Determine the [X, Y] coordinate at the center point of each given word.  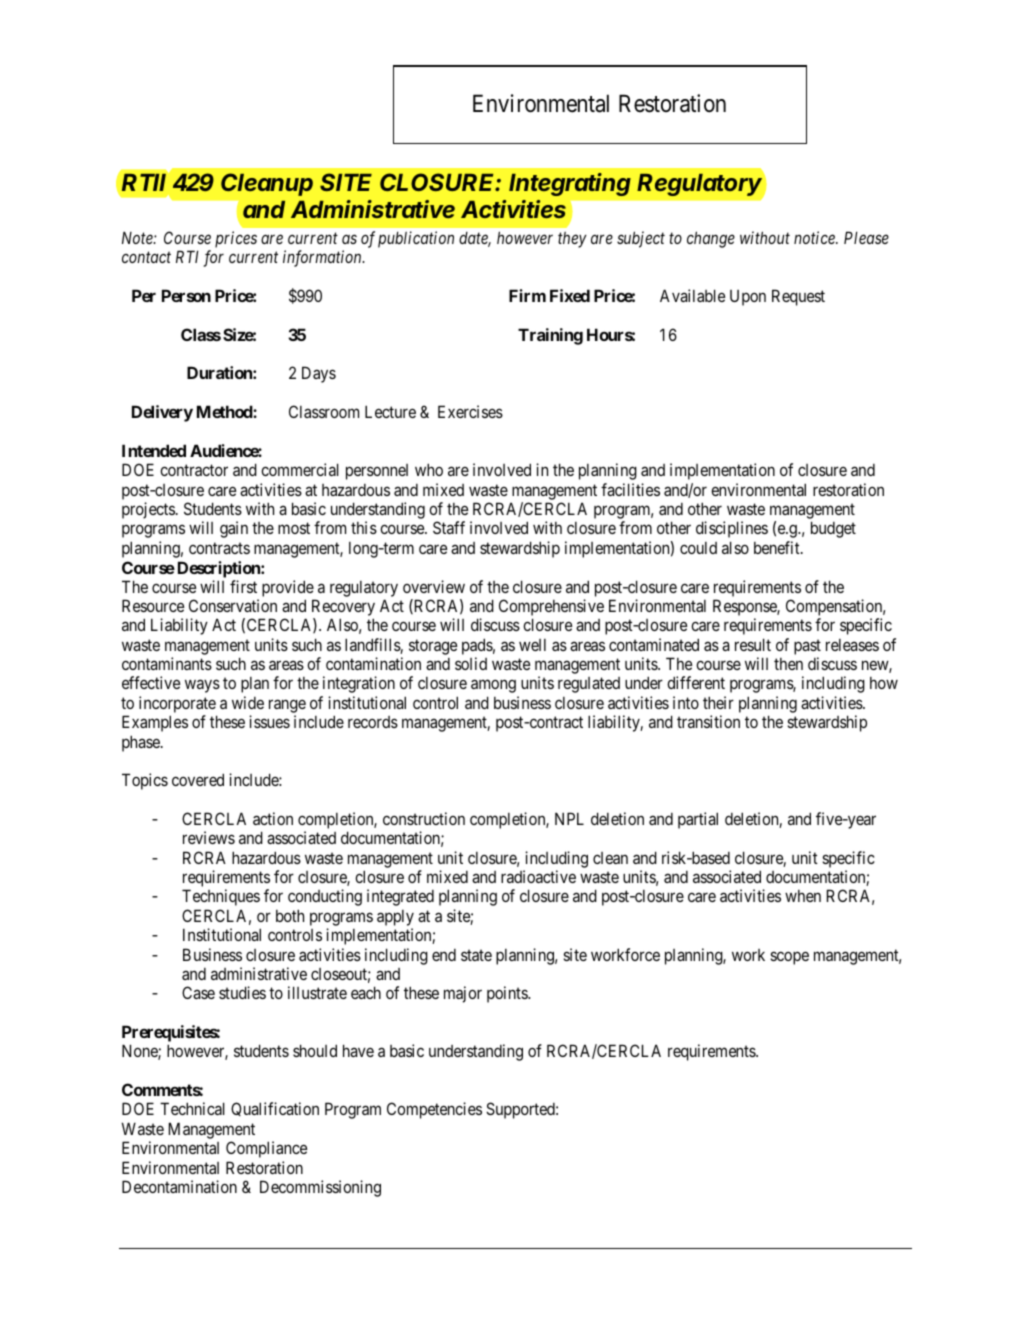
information [323, 258]
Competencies [434, 1110]
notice [815, 237]
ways [202, 686]
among [493, 686]
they [572, 240]
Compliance [266, 1149]
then [788, 664]
